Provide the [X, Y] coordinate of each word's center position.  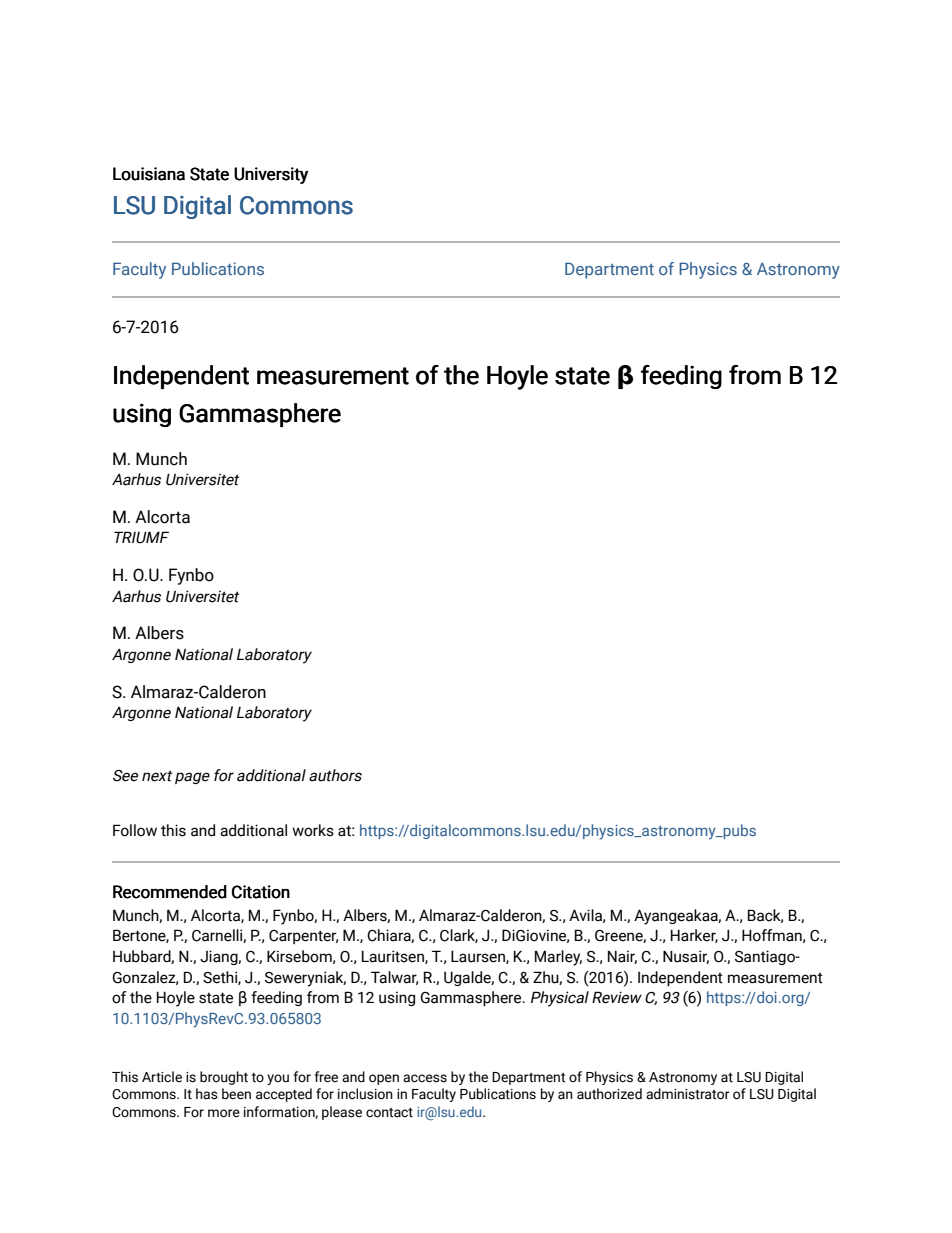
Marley [558, 958]
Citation [261, 892]
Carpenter [303, 937]
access [425, 1078]
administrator [688, 1094]
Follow [135, 830]
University [271, 175]
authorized [609, 1094]
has [207, 1094]
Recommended [170, 892]
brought [224, 1078]
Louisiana [149, 174]
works [313, 830]
